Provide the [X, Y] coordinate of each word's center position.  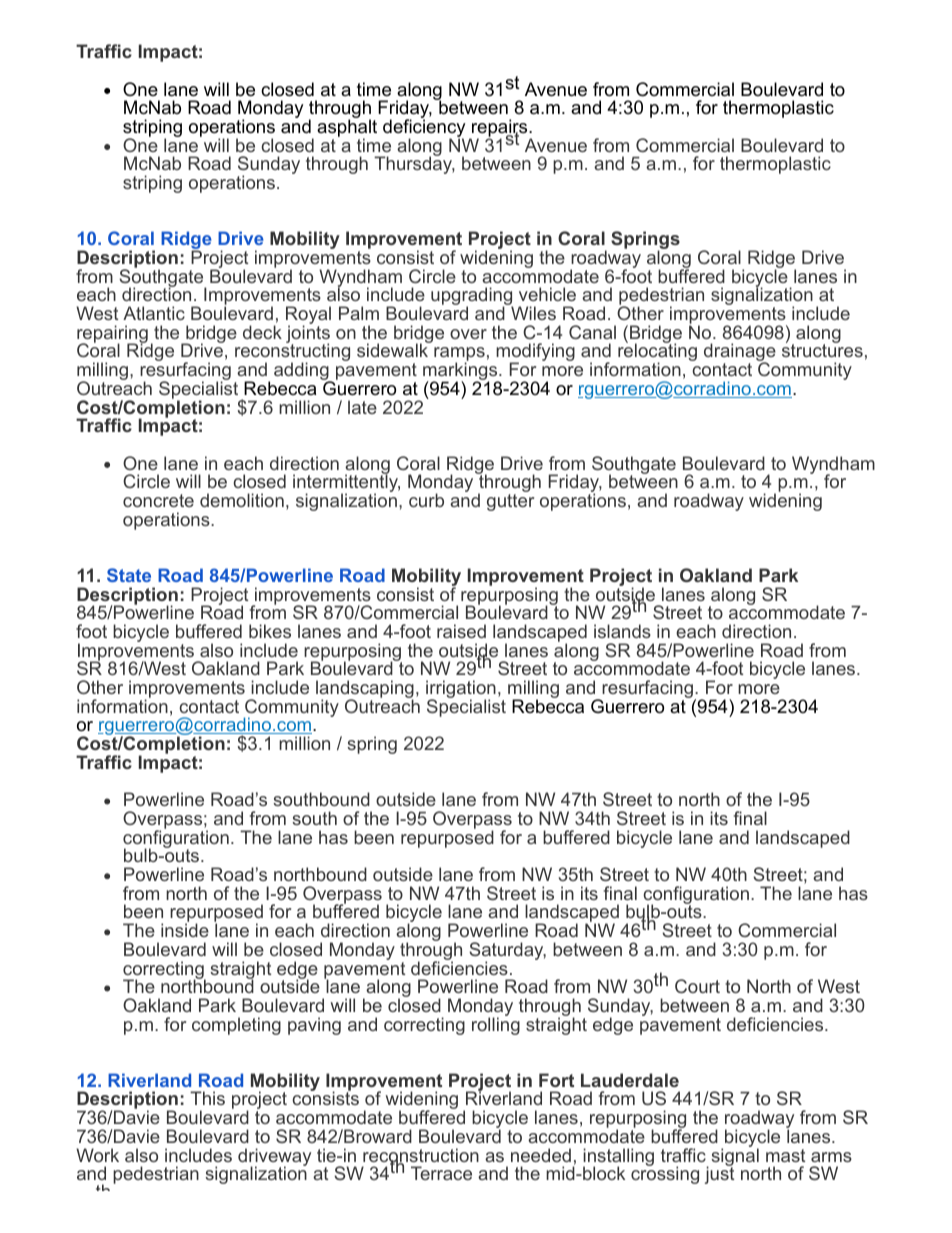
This [207, 1098]
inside [185, 930]
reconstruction [421, 1156]
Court [697, 986]
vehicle [547, 294]
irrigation [461, 690]
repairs [499, 129]
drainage [740, 353]
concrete [158, 500]
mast [785, 1155]
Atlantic [154, 313]
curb [426, 500]
